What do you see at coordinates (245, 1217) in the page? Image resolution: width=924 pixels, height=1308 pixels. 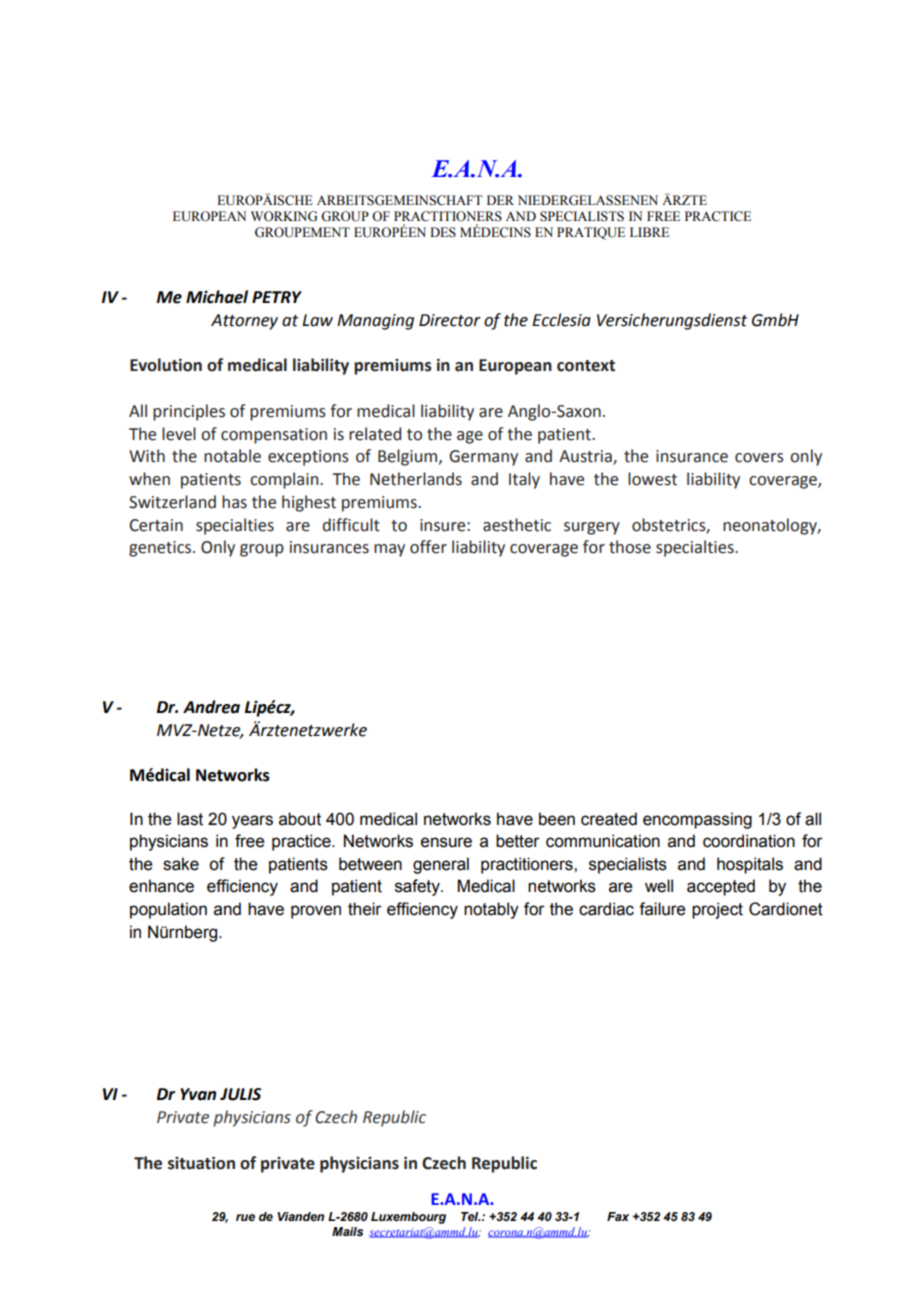 I see `rue` at bounding box center [245, 1217].
